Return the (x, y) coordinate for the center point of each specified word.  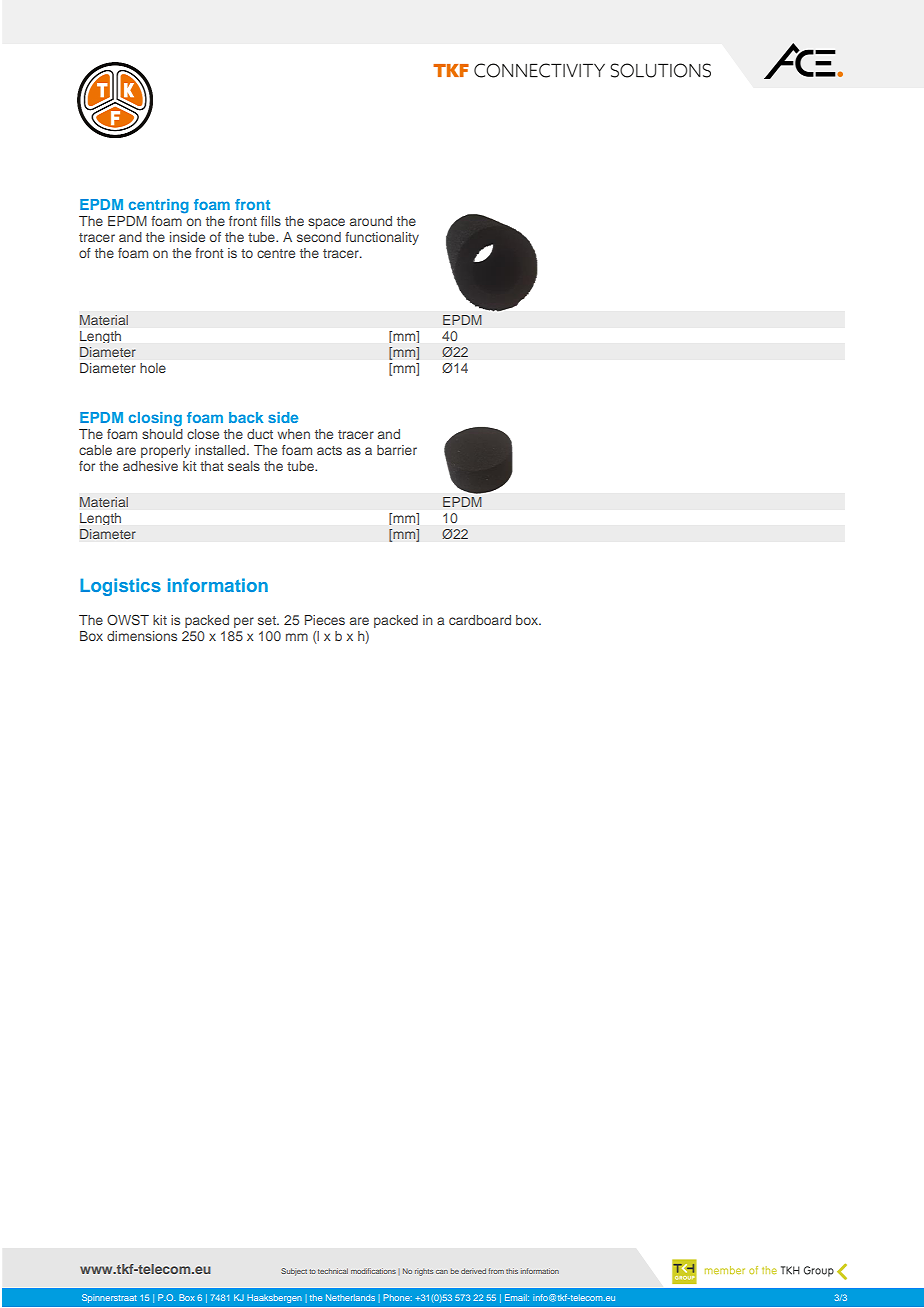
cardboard (480, 620)
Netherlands (350, 1297)
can (442, 1272)
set (268, 620)
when (293, 434)
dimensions (142, 636)
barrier (397, 450)
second (319, 237)
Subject (294, 1272)
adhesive (150, 466)
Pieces (325, 620)
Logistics (120, 587)
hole (153, 368)
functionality (382, 238)
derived (473, 1271)
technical (333, 1271)
